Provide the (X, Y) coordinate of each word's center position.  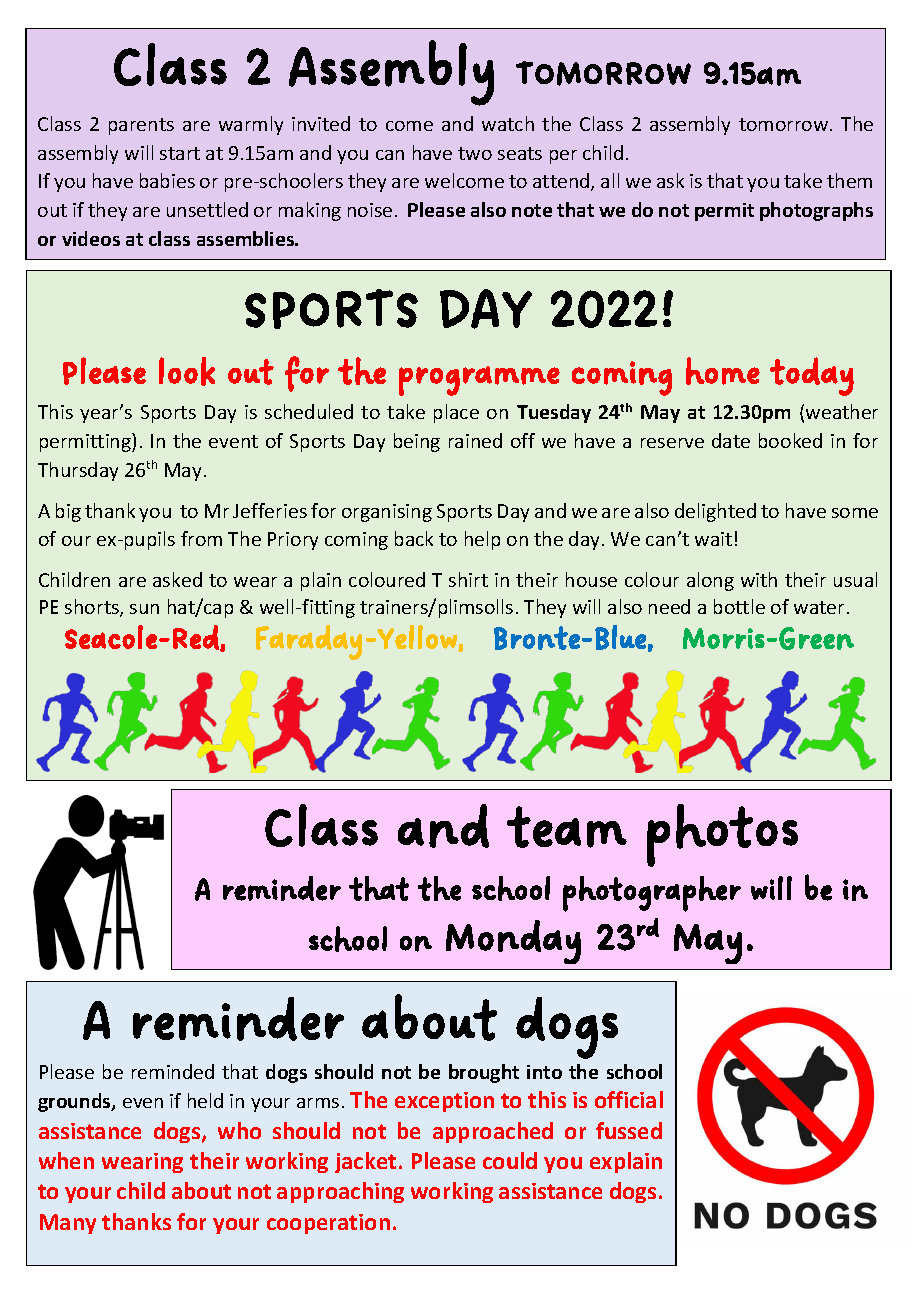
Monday (513, 942)
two (475, 153)
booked (790, 440)
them (849, 180)
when (66, 1160)
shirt (468, 579)
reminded (173, 1071)
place (456, 413)
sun (144, 609)
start (180, 153)
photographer (652, 894)
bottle (739, 606)
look (187, 371)
